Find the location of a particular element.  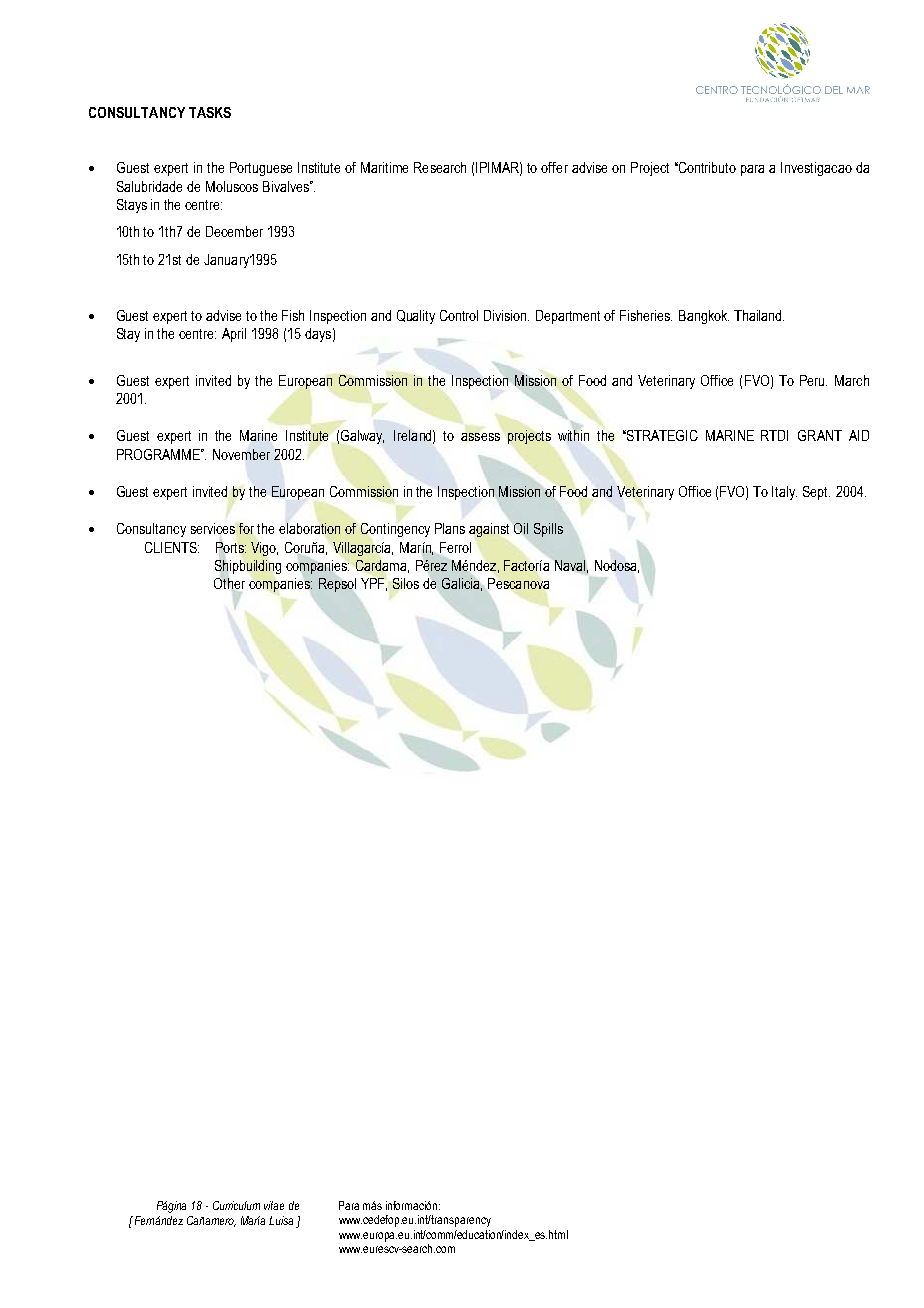

offer is located at coordinates (554, 167).
